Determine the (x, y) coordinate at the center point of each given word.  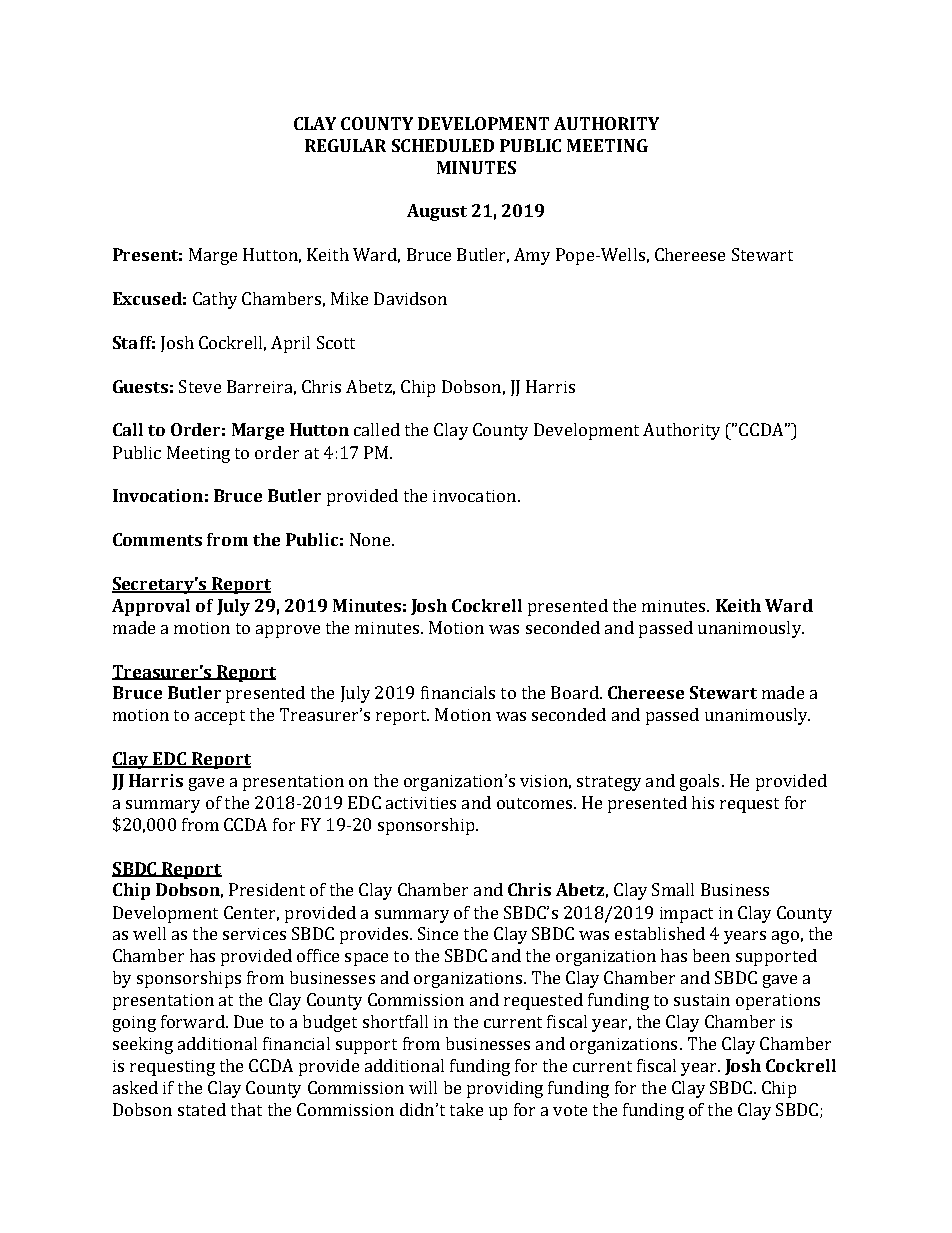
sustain (702, 1000)
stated (202, 1109)
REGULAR (345, 145)
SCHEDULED (443, 145)
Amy (532, 256)
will (423, 1087)
